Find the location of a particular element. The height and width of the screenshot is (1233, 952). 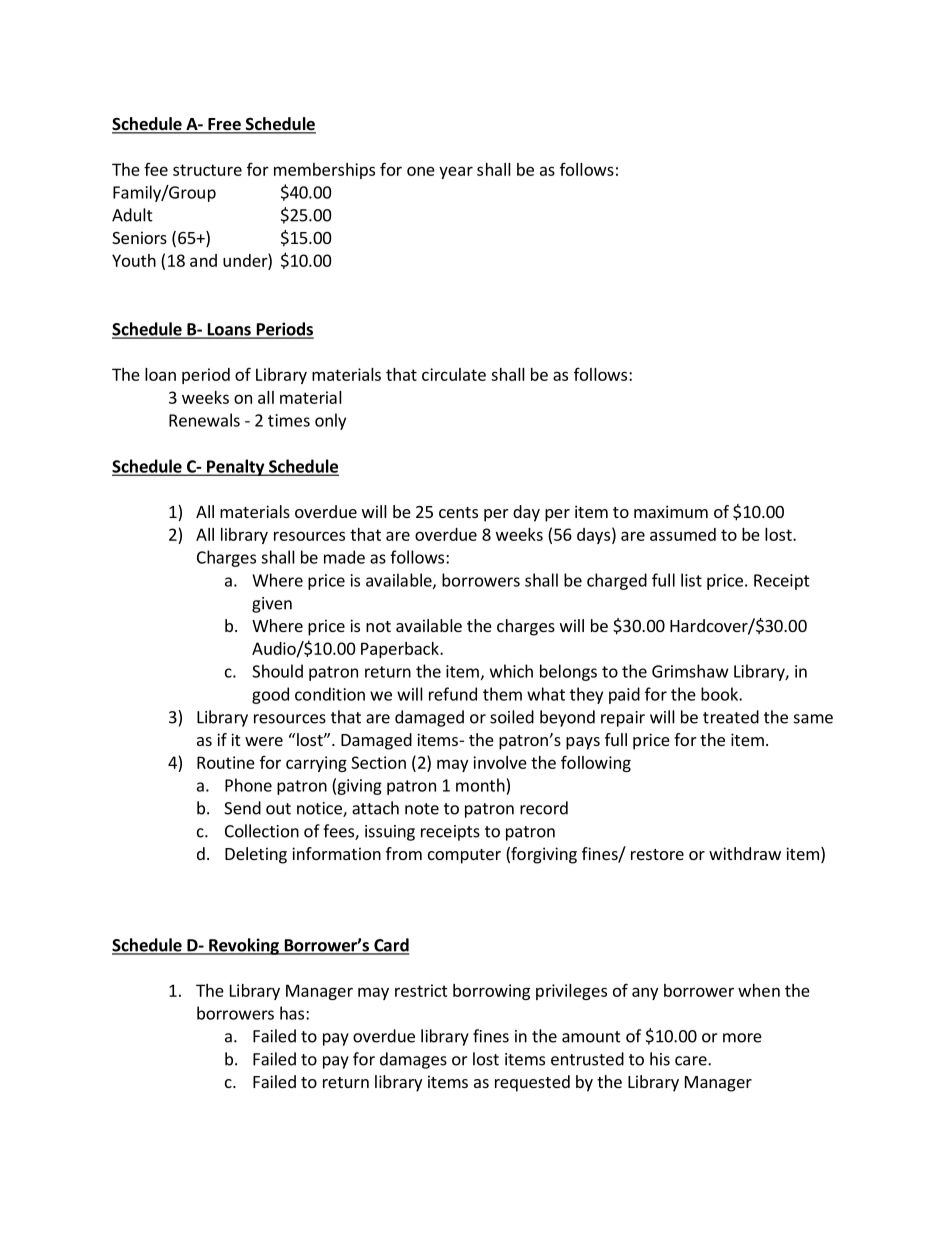

withdraw is located at coordinates (745, 853).
